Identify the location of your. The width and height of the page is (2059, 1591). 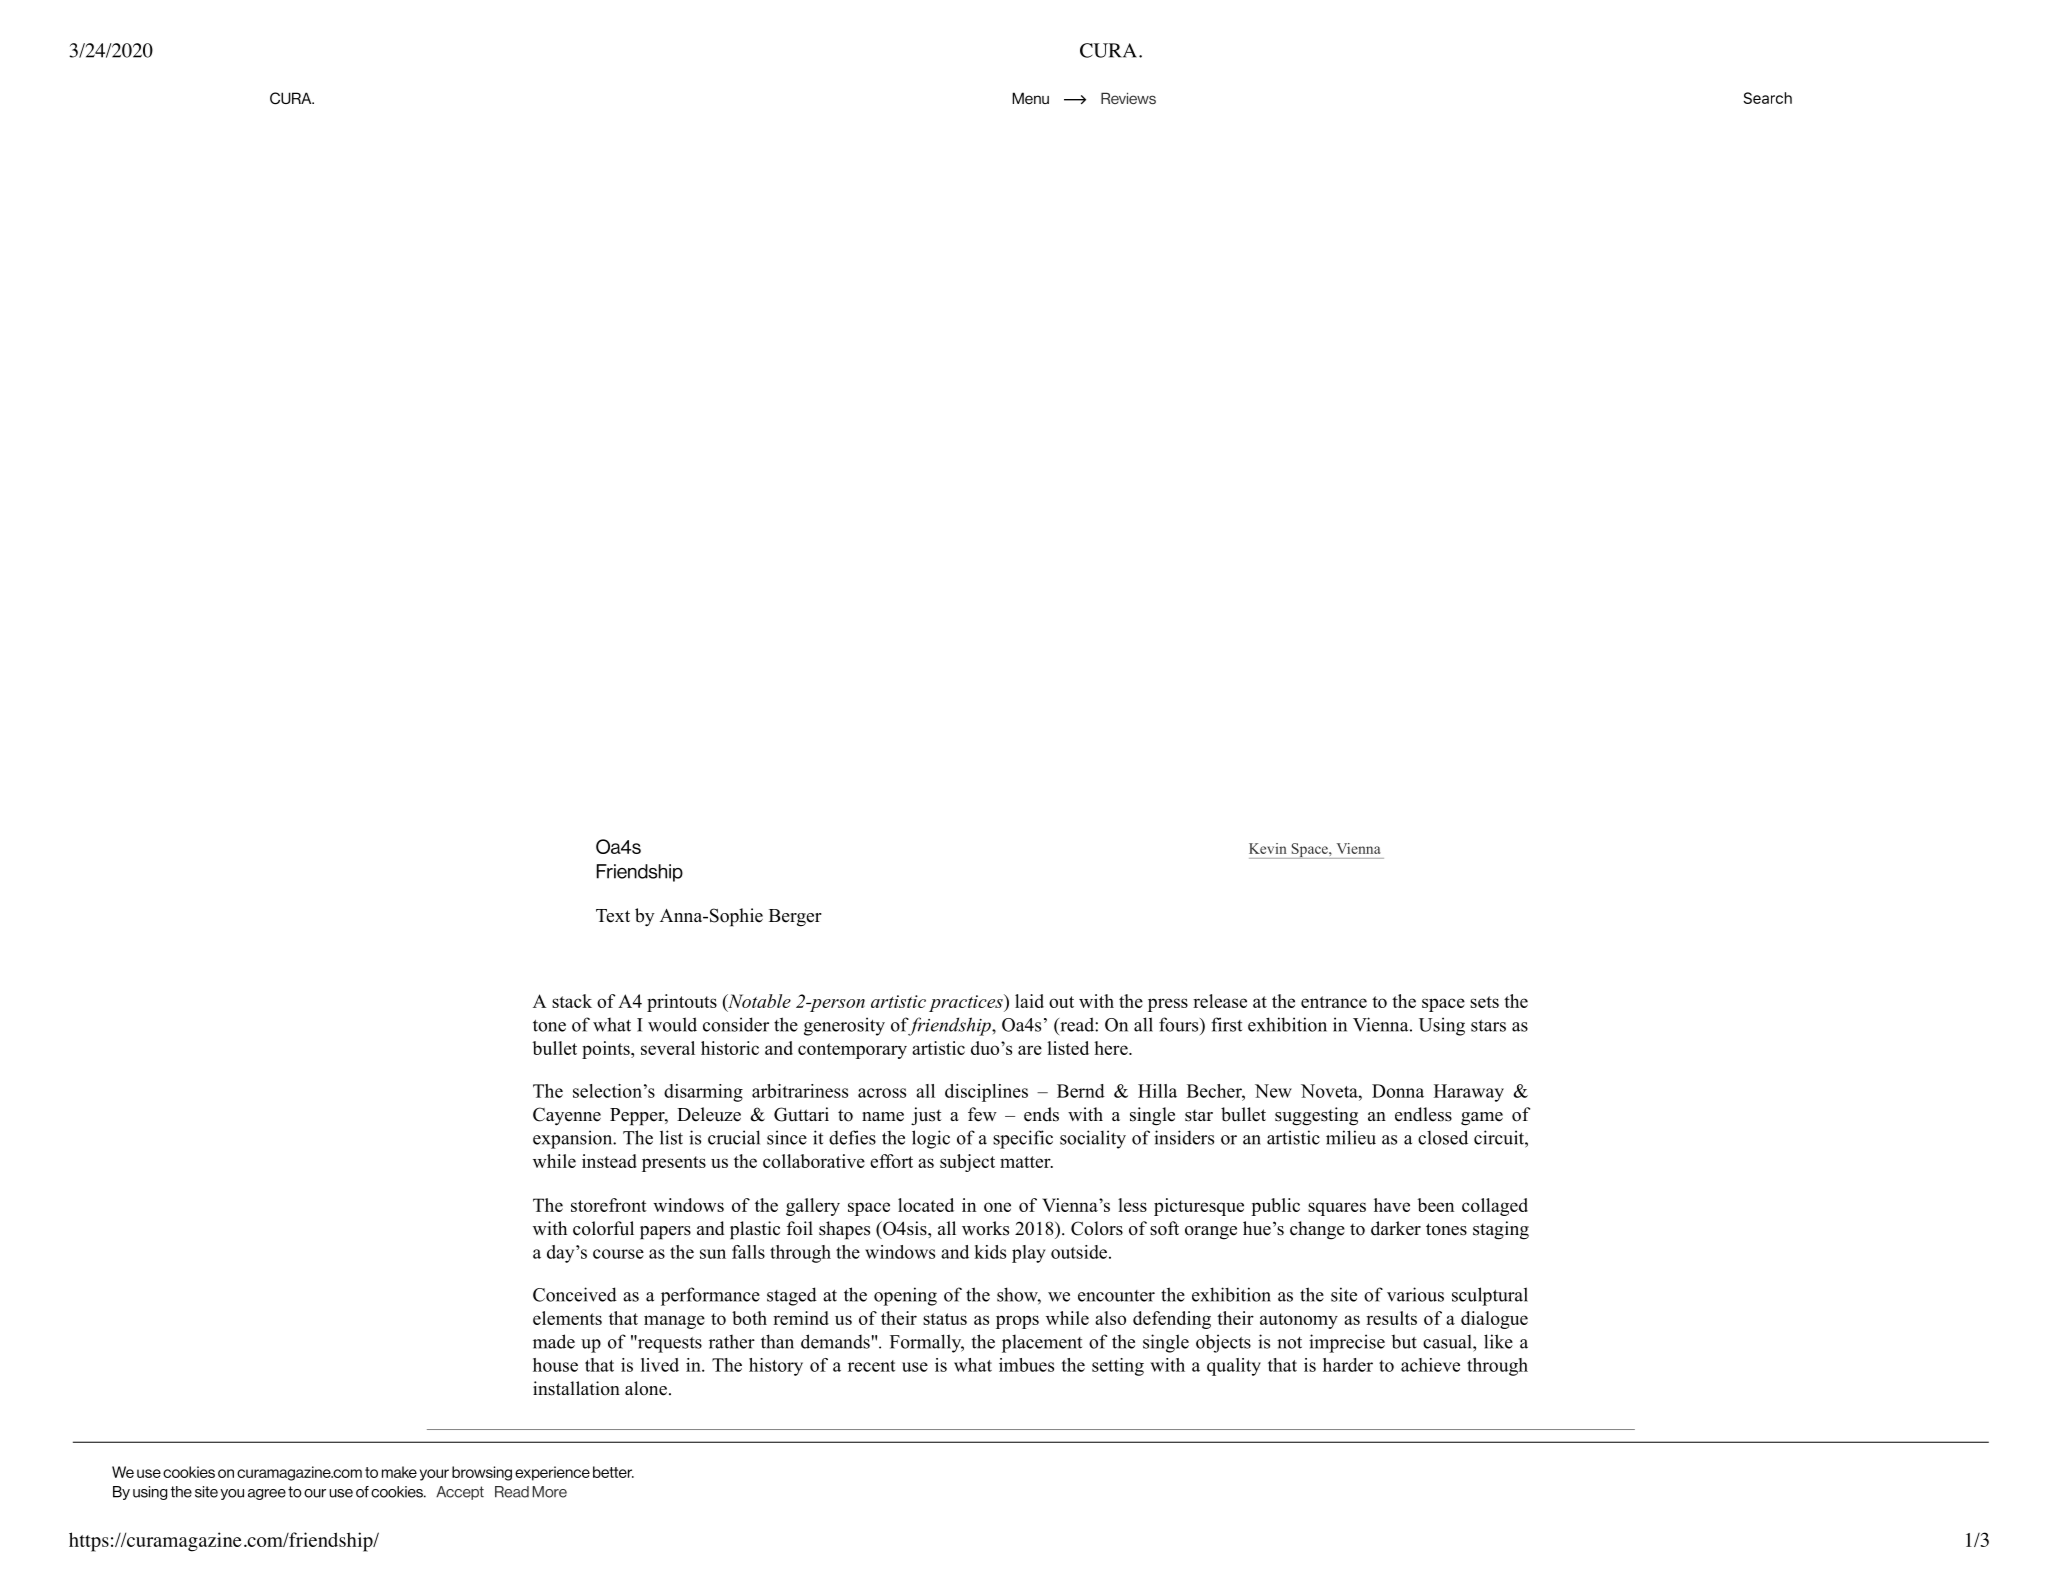
(434, 1475).
